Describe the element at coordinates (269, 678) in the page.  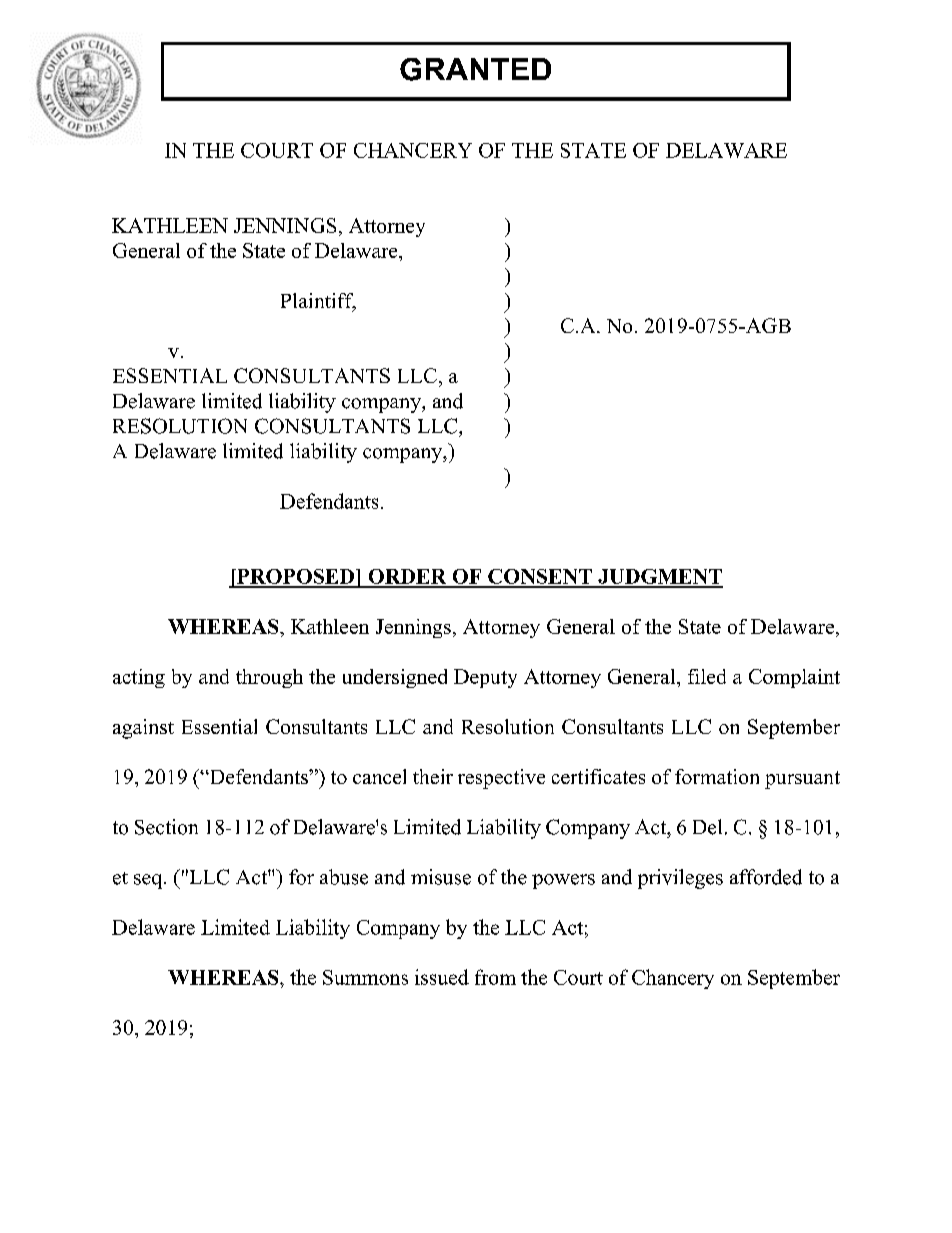
I see `through` at that location.
